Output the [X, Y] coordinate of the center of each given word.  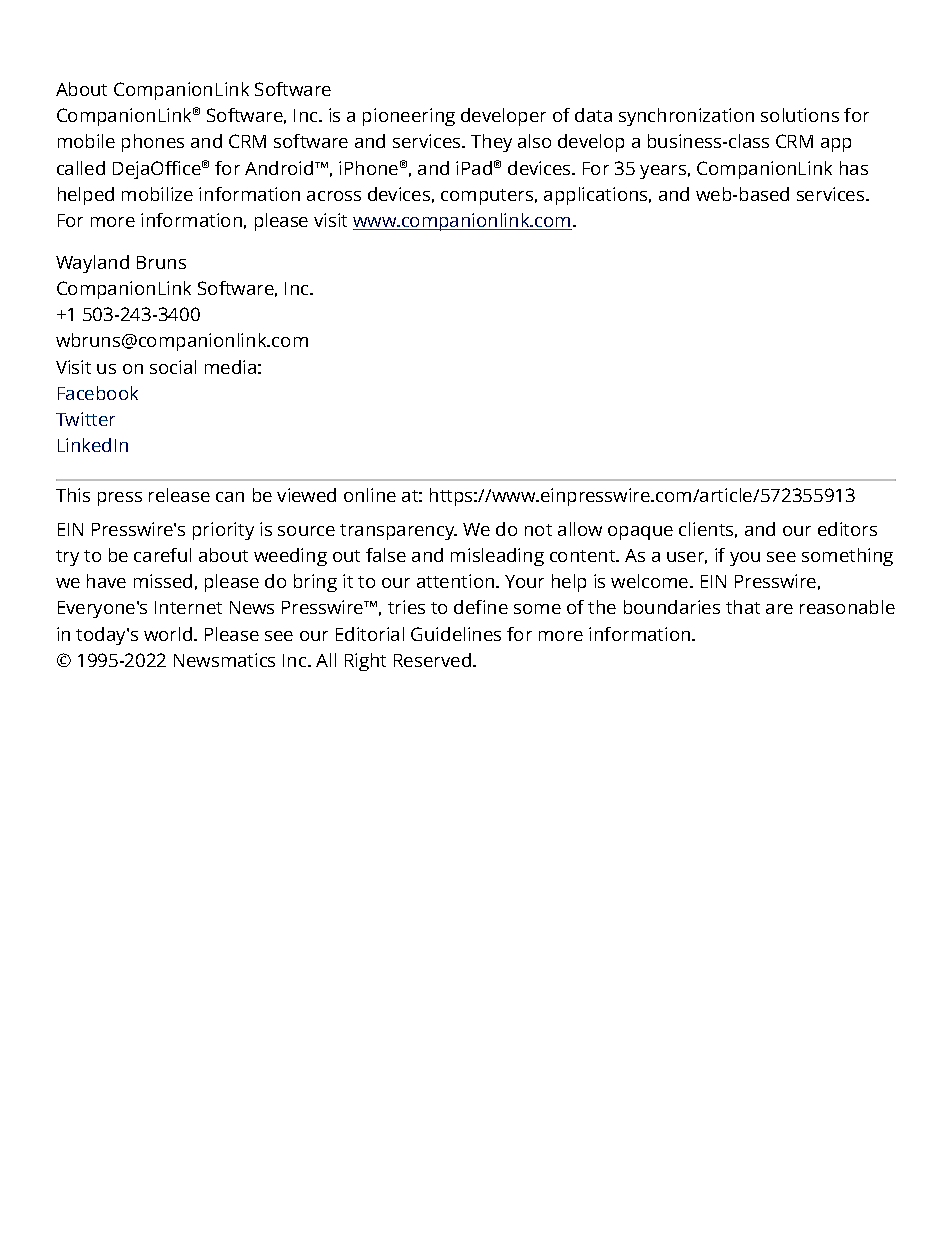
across [334, 196]
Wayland [92, 264]
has [854, 168]
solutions [800, 115]
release [179, 495]
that [743, 607]
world [168, 634]
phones [153, 143]
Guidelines [456, 634]
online [370, 495]
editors [847, 529]
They [491, 143]
